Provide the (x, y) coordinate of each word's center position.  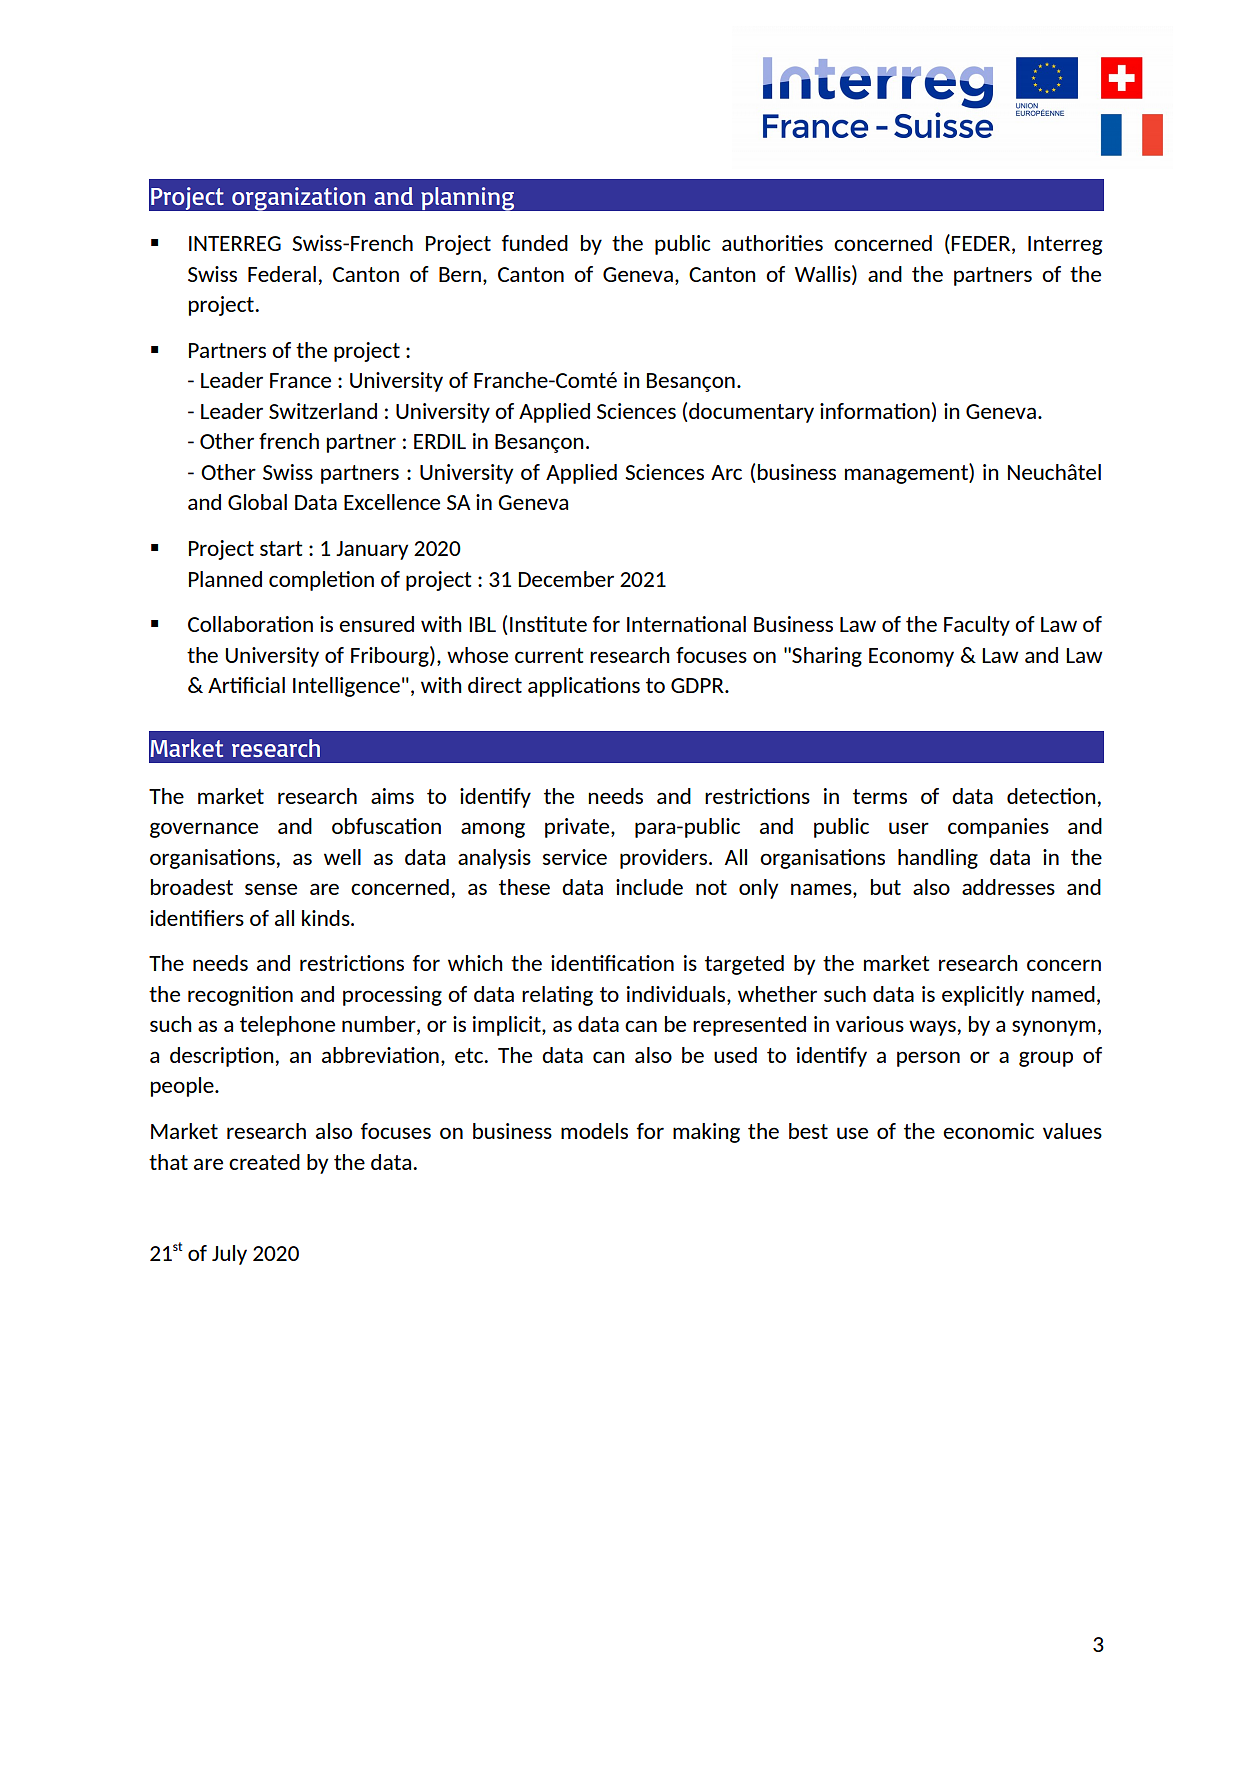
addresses (1008, 887)
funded (535, 243)
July (229, 1255)
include (649, 887)
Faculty (977, 626)
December (566, 579)
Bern (460, 274)
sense (271, 889)
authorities (772, 243)
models (594, 1131)
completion (321, 581)
